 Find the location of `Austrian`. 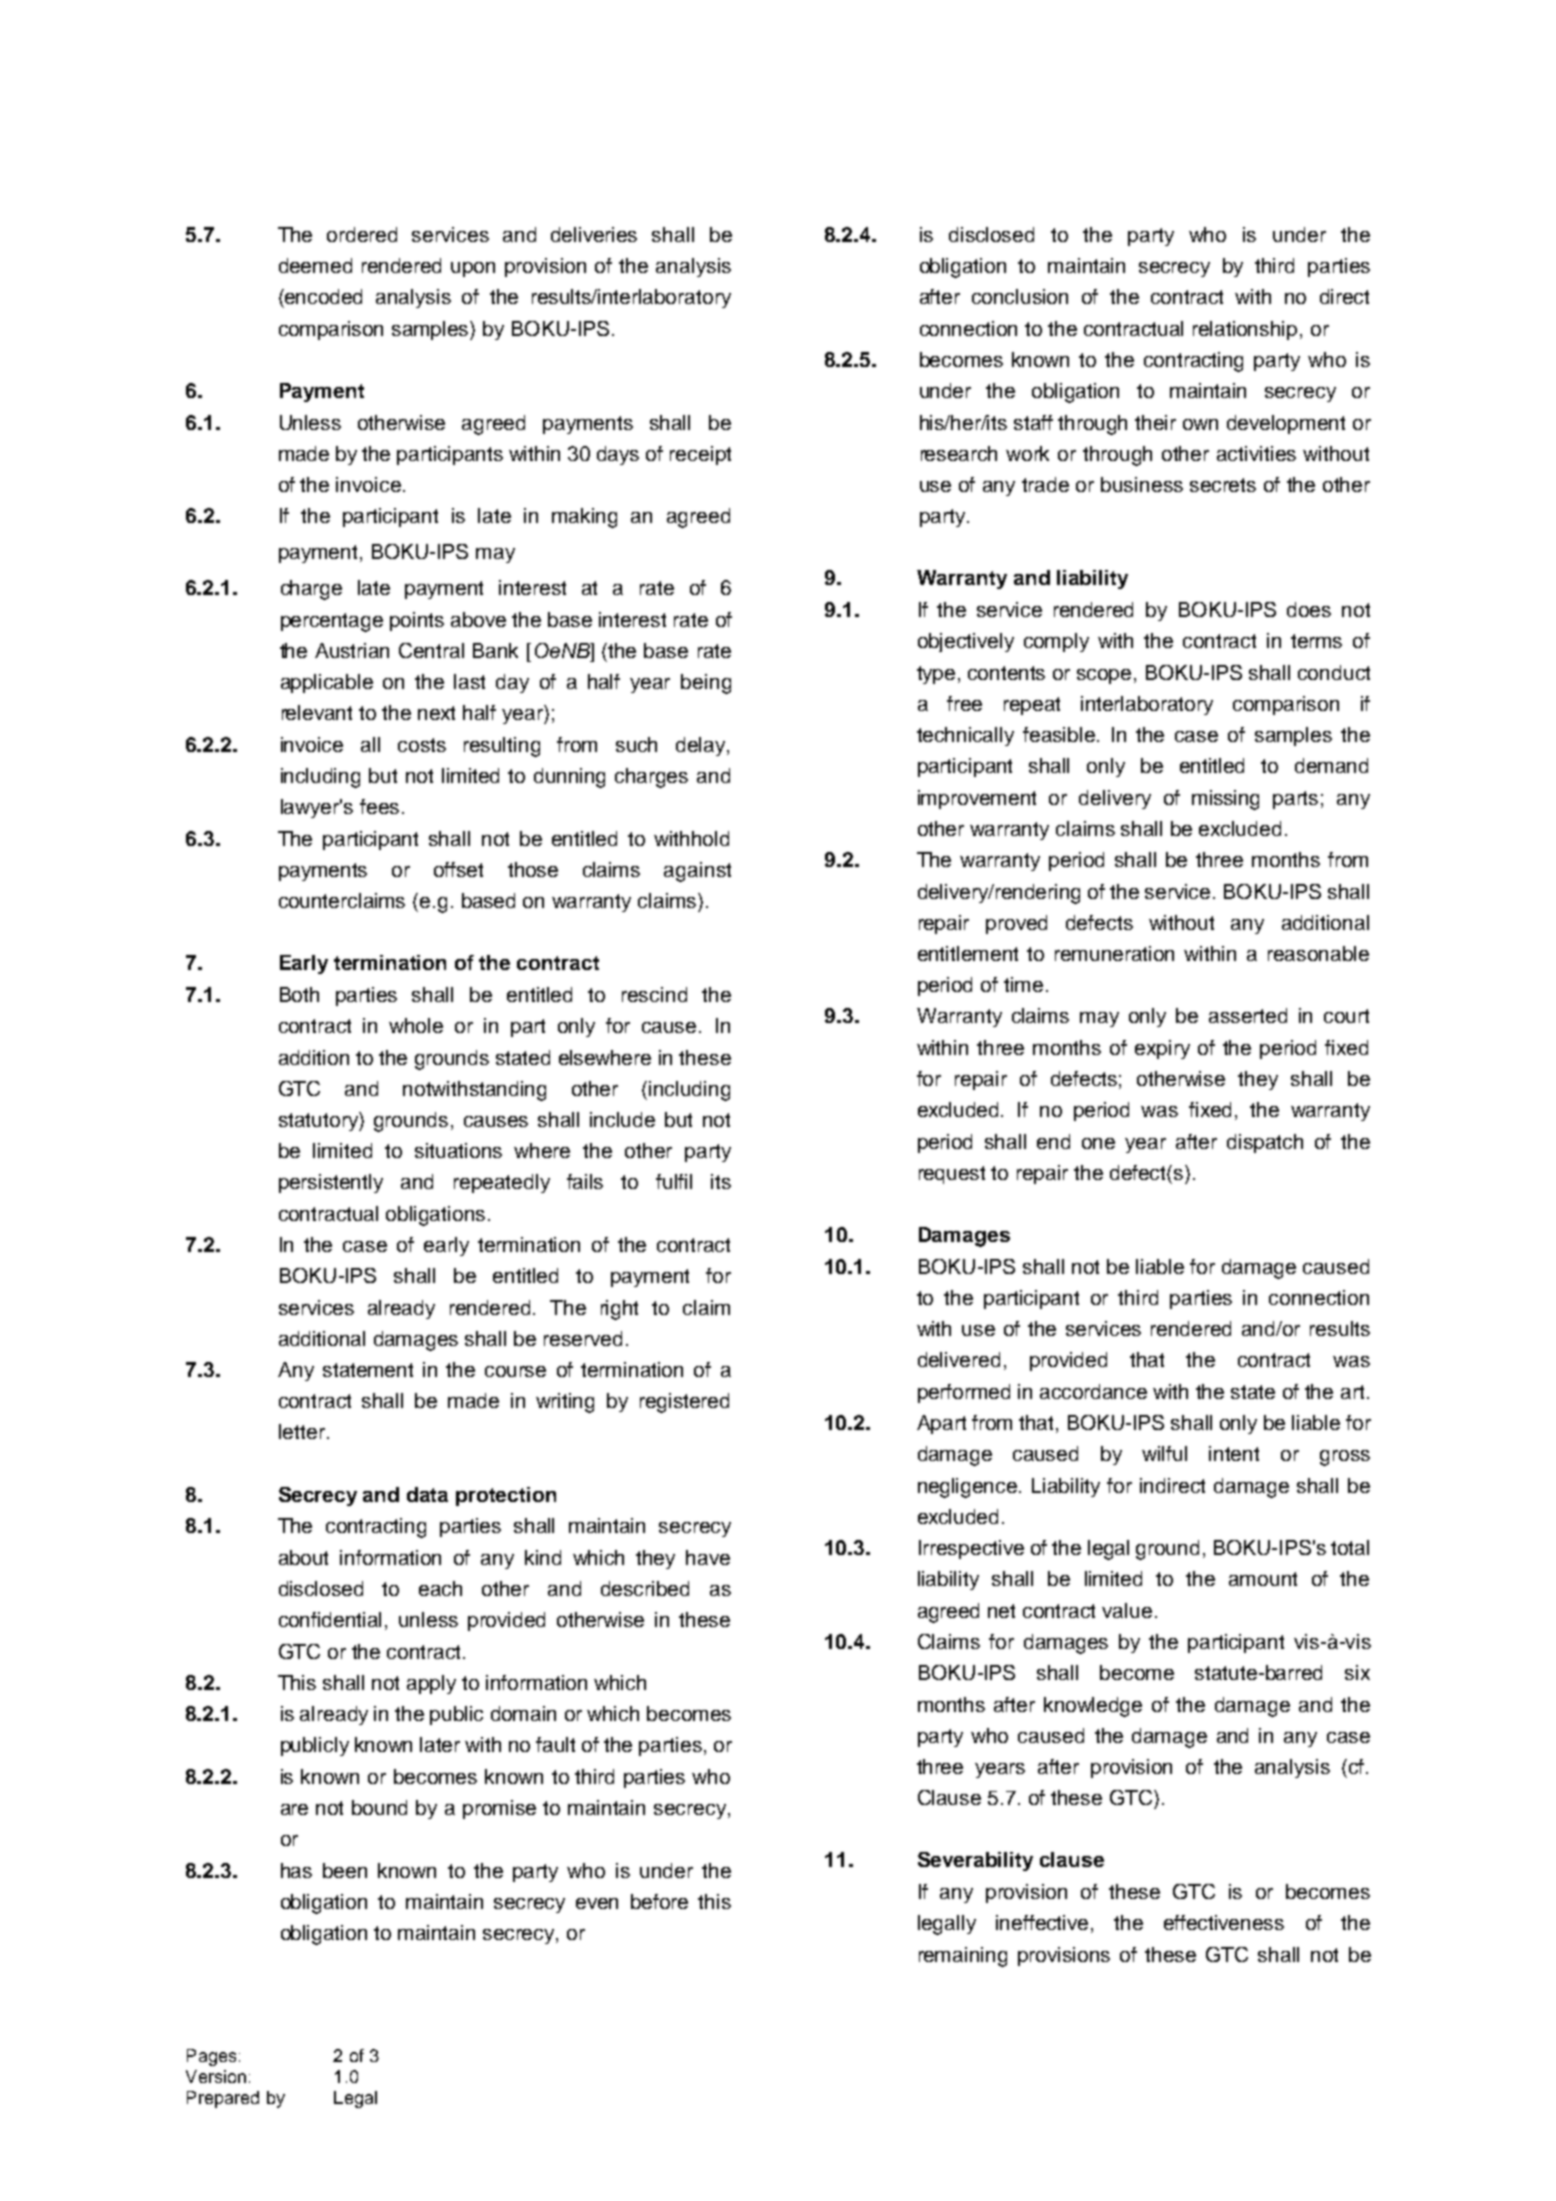

Austrian is located at coordinates (352, 650).
